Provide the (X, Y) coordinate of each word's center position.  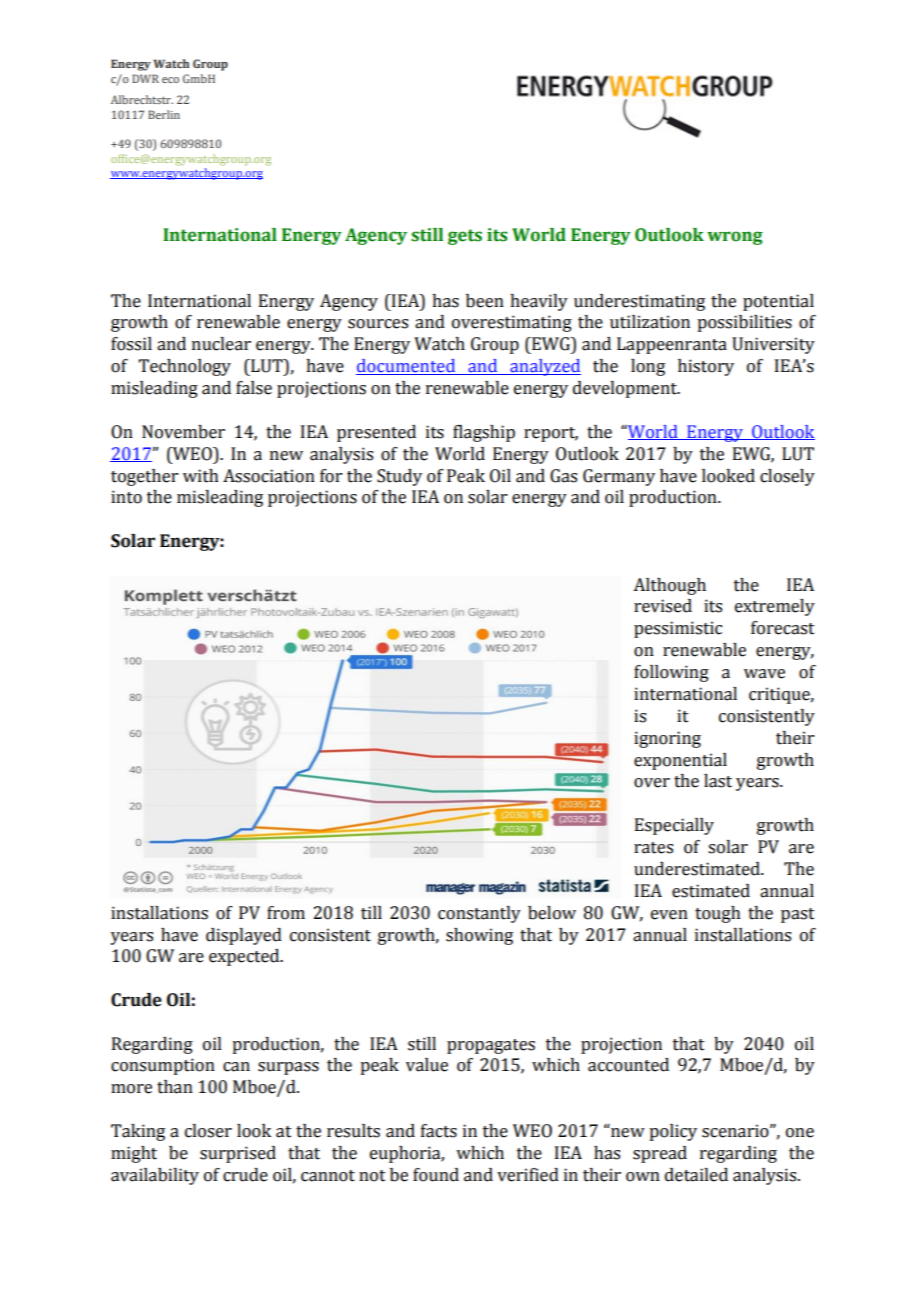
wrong (735, 238)
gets (465, 237)
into (126, 497)
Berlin (164, 114)
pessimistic (678, 629)
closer (208, 1131)
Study (399, 477)
